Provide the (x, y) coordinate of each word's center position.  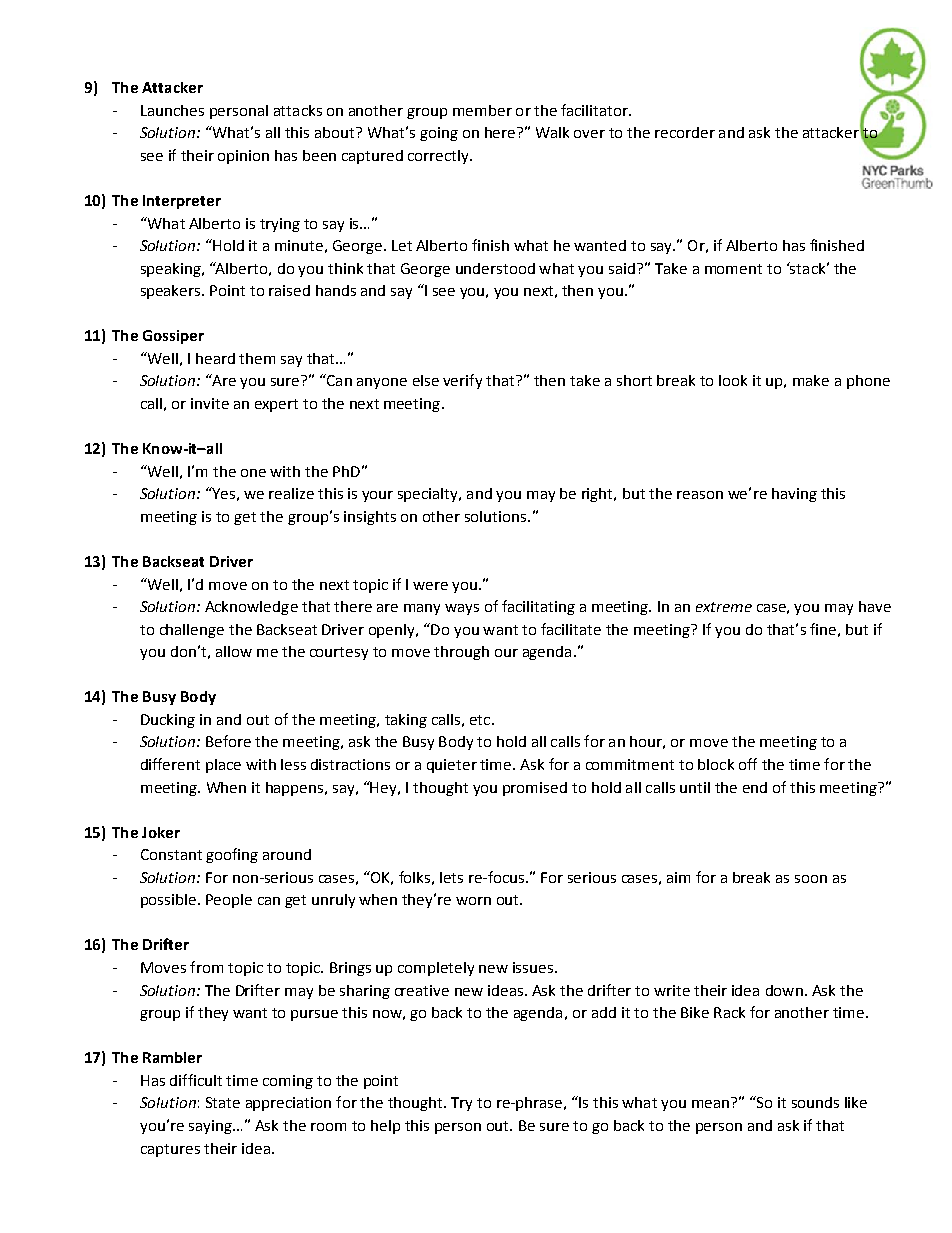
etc (481, 720)
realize (291, 493)
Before (228, 741)
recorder (685, 132)
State (223, 1102)
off (748, 764)
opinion (243, 157)
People (229, 901)
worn (473, 901)
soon (811, 879)
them (257, 358)
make (811, 380)
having (794, 495)
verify (462, 381)
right (598, 495)
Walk (552, 132)
